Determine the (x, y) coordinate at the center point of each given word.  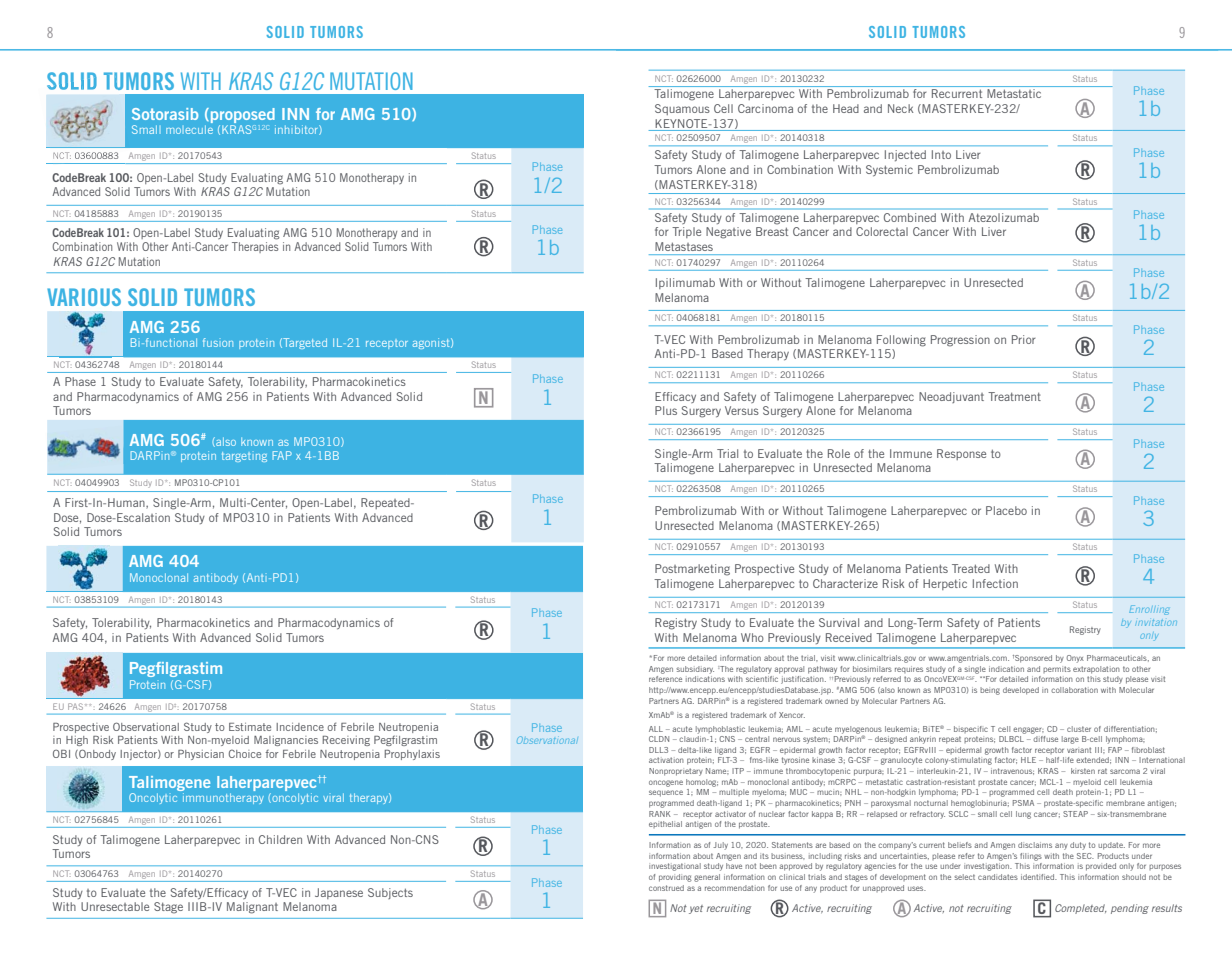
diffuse (1045, 739)
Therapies (255, 247)
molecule (189, 129)
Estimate (250, 727)
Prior (1023, 339)
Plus (666, 410)
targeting (244, 457)
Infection (995, 583)
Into (941, 154)
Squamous (682, 109)
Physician (201, 755)
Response (961, 454)
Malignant (252, 908)
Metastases (684, 246)
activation (666, 760)
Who (752, 637)
